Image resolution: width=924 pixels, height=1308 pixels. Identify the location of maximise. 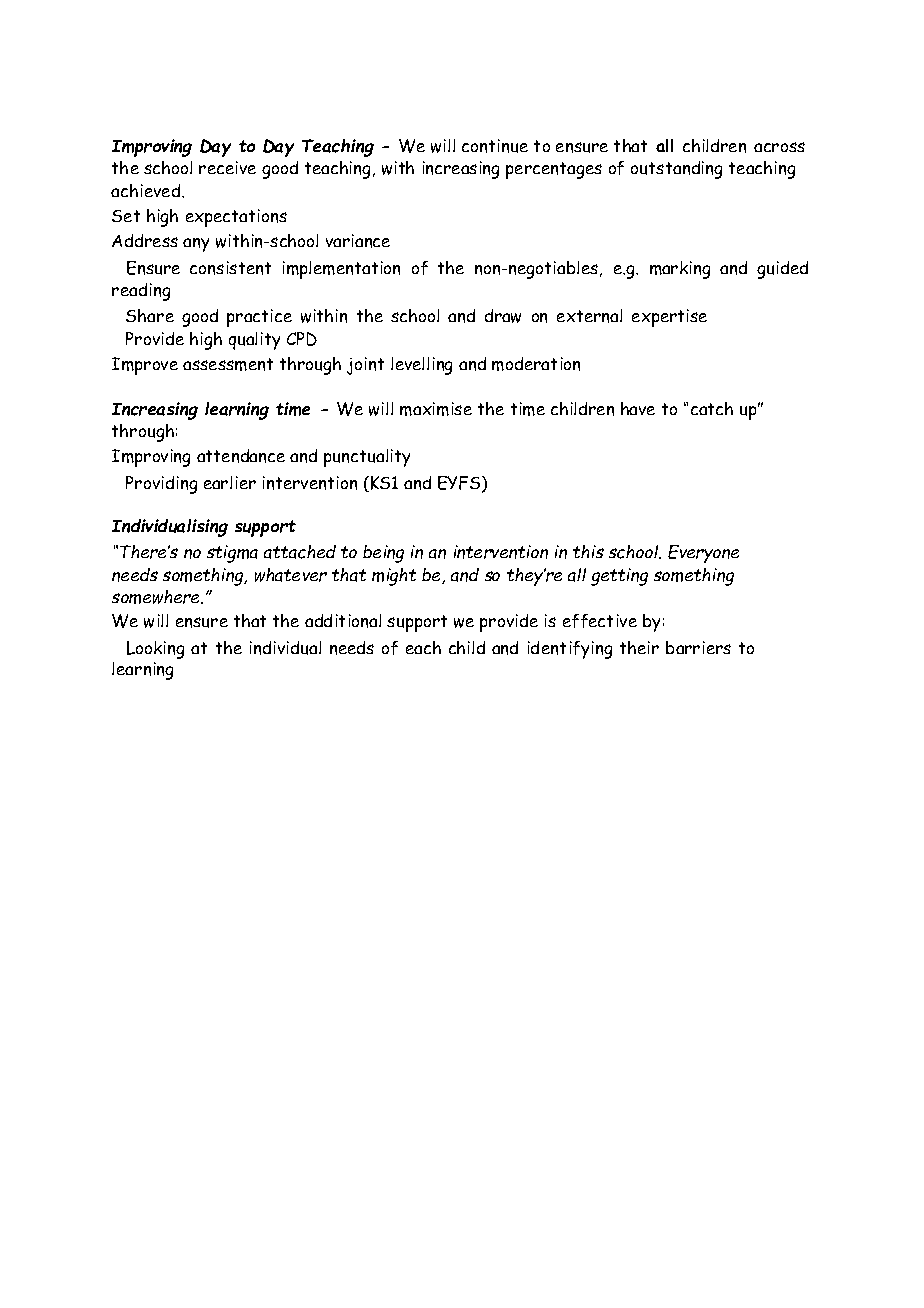
(436, 409).
